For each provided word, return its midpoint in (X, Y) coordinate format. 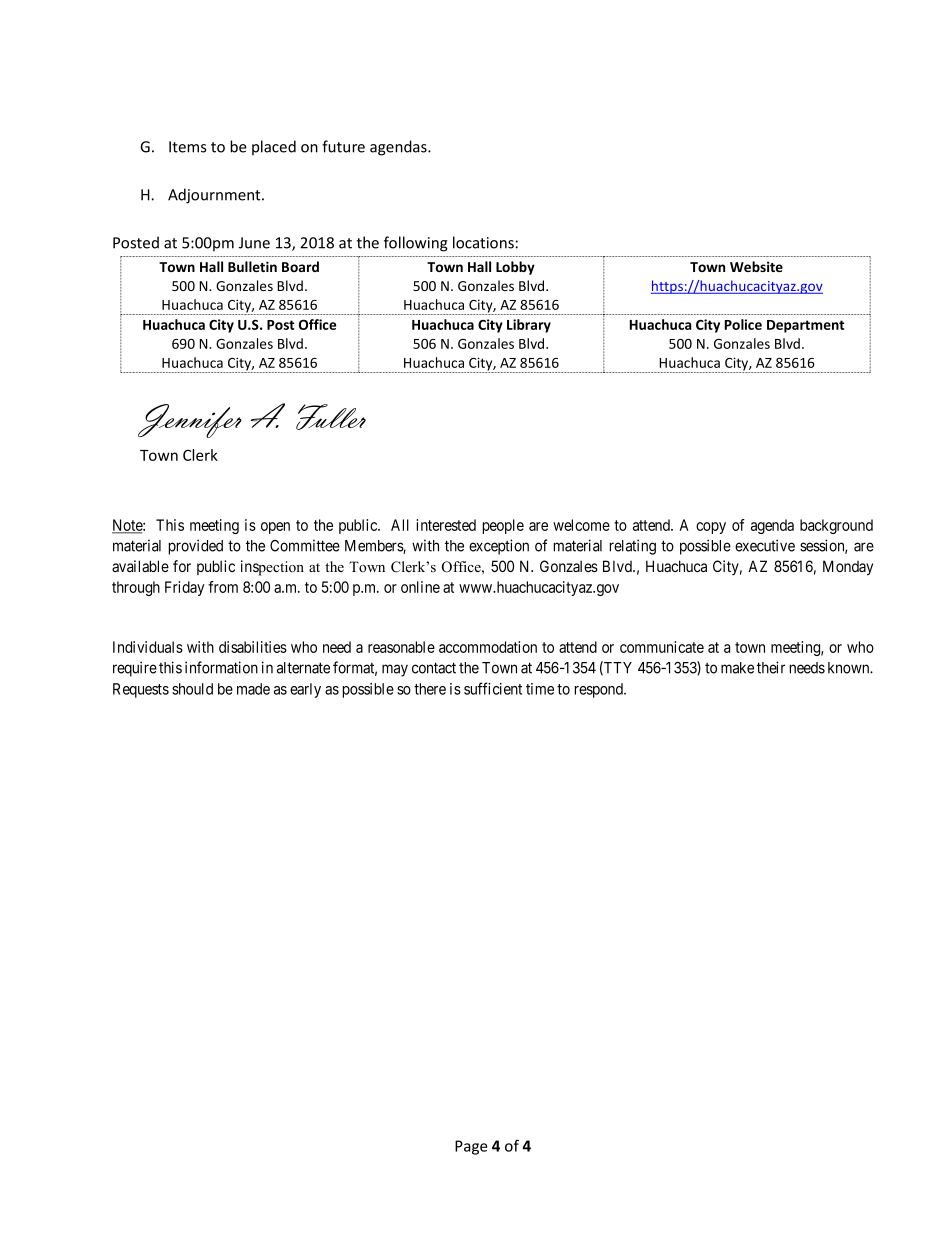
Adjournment (215, 196)
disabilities (253, 647)
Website (756, 266)
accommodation (488, 647)
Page (471, 1147)
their (771, 667)
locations (483, 242)
